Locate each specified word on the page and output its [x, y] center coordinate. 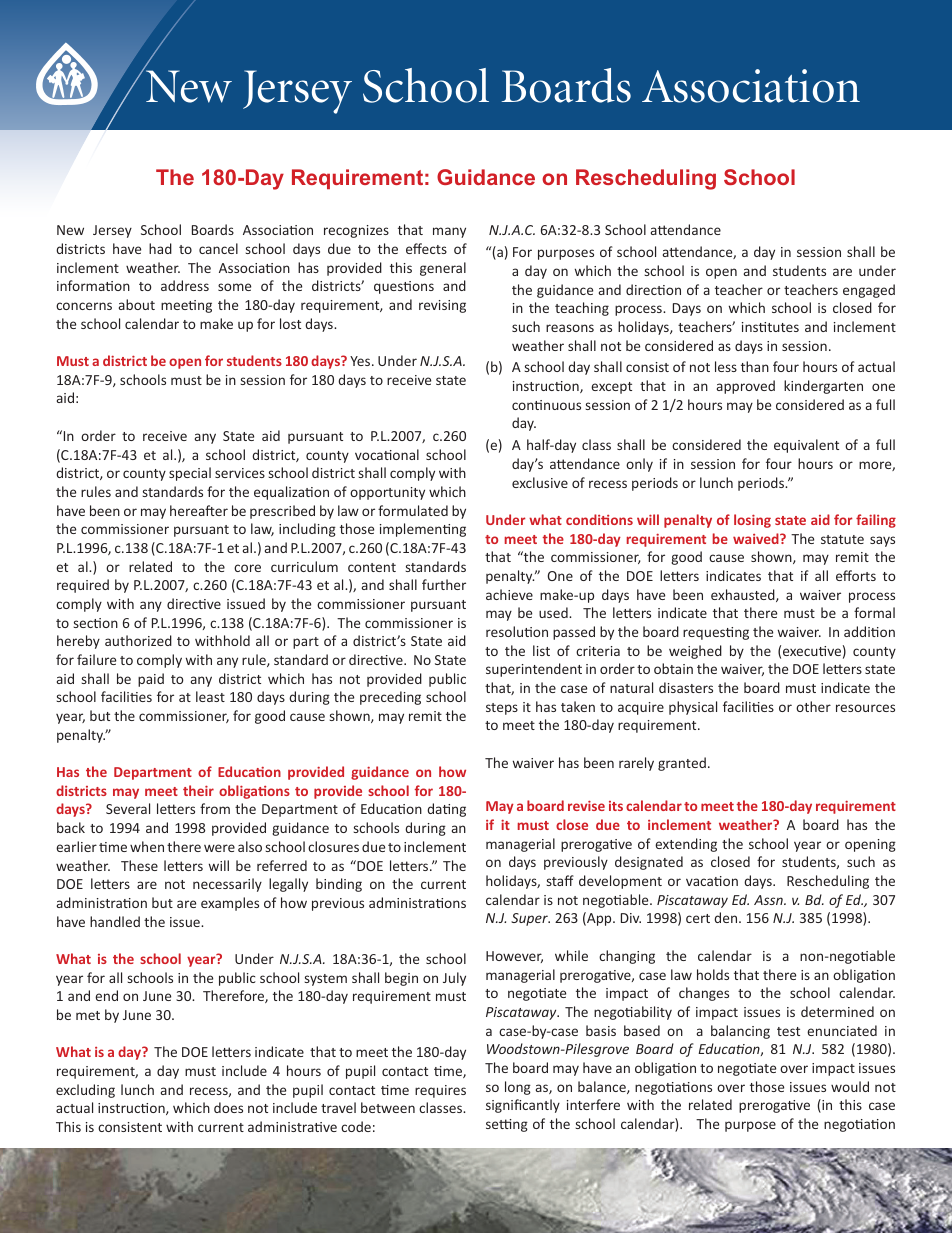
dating [446, 810]
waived [757, 538]
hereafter [199, 510]
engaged [869, 291]
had [160, 248]
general [443, 269]
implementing [423, 530]
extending [686, 845]
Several [128, 808]
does [228, 1107]
